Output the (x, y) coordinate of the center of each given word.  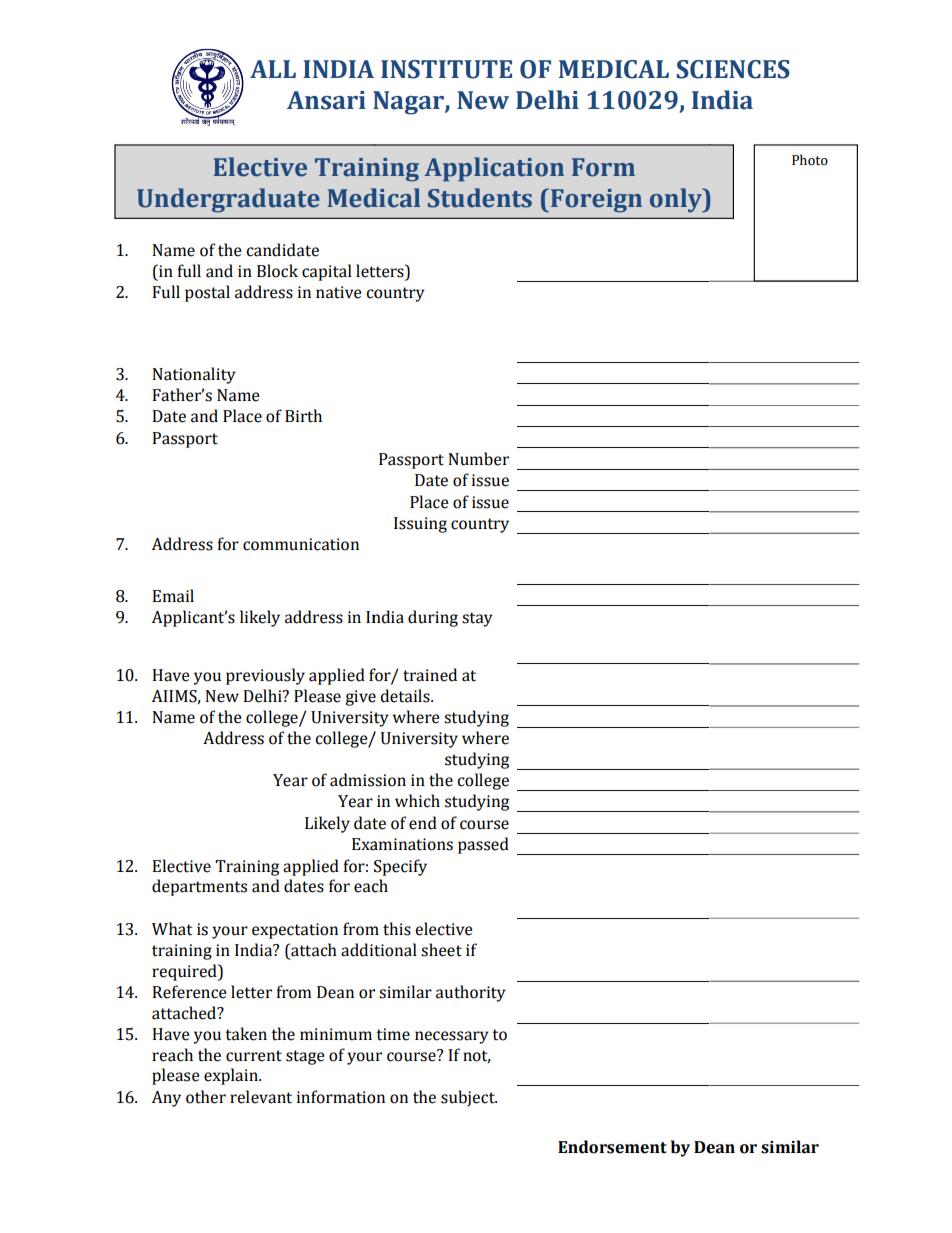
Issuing (420, 525)
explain (232, 1076)
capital (327, 272)
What (172, 929)
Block (277, 271)
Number (478, 459)
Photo (810, 160)
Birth (303, 416)
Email (173, 596)
